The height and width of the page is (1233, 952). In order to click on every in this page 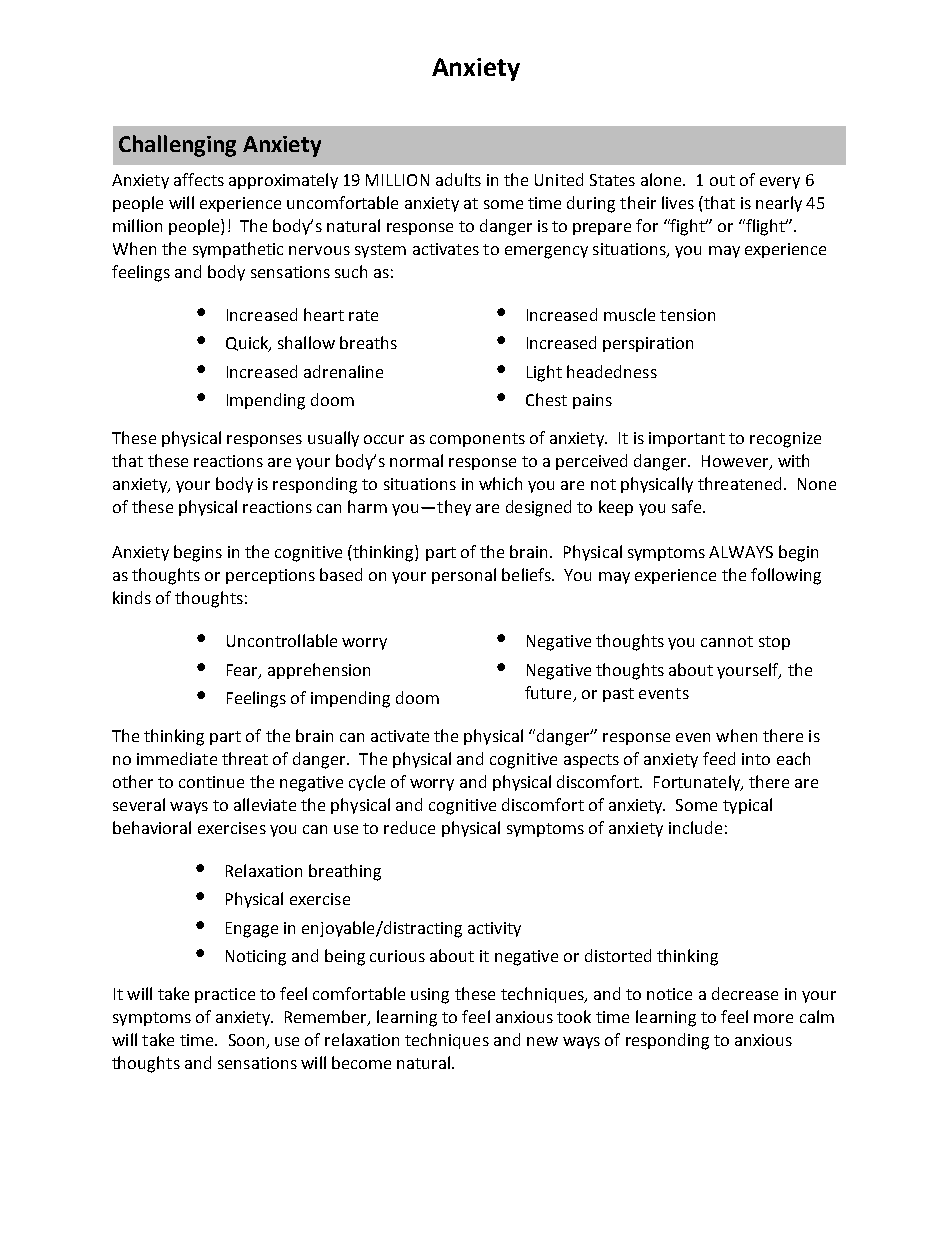, I will do `click(780, 183)`.
